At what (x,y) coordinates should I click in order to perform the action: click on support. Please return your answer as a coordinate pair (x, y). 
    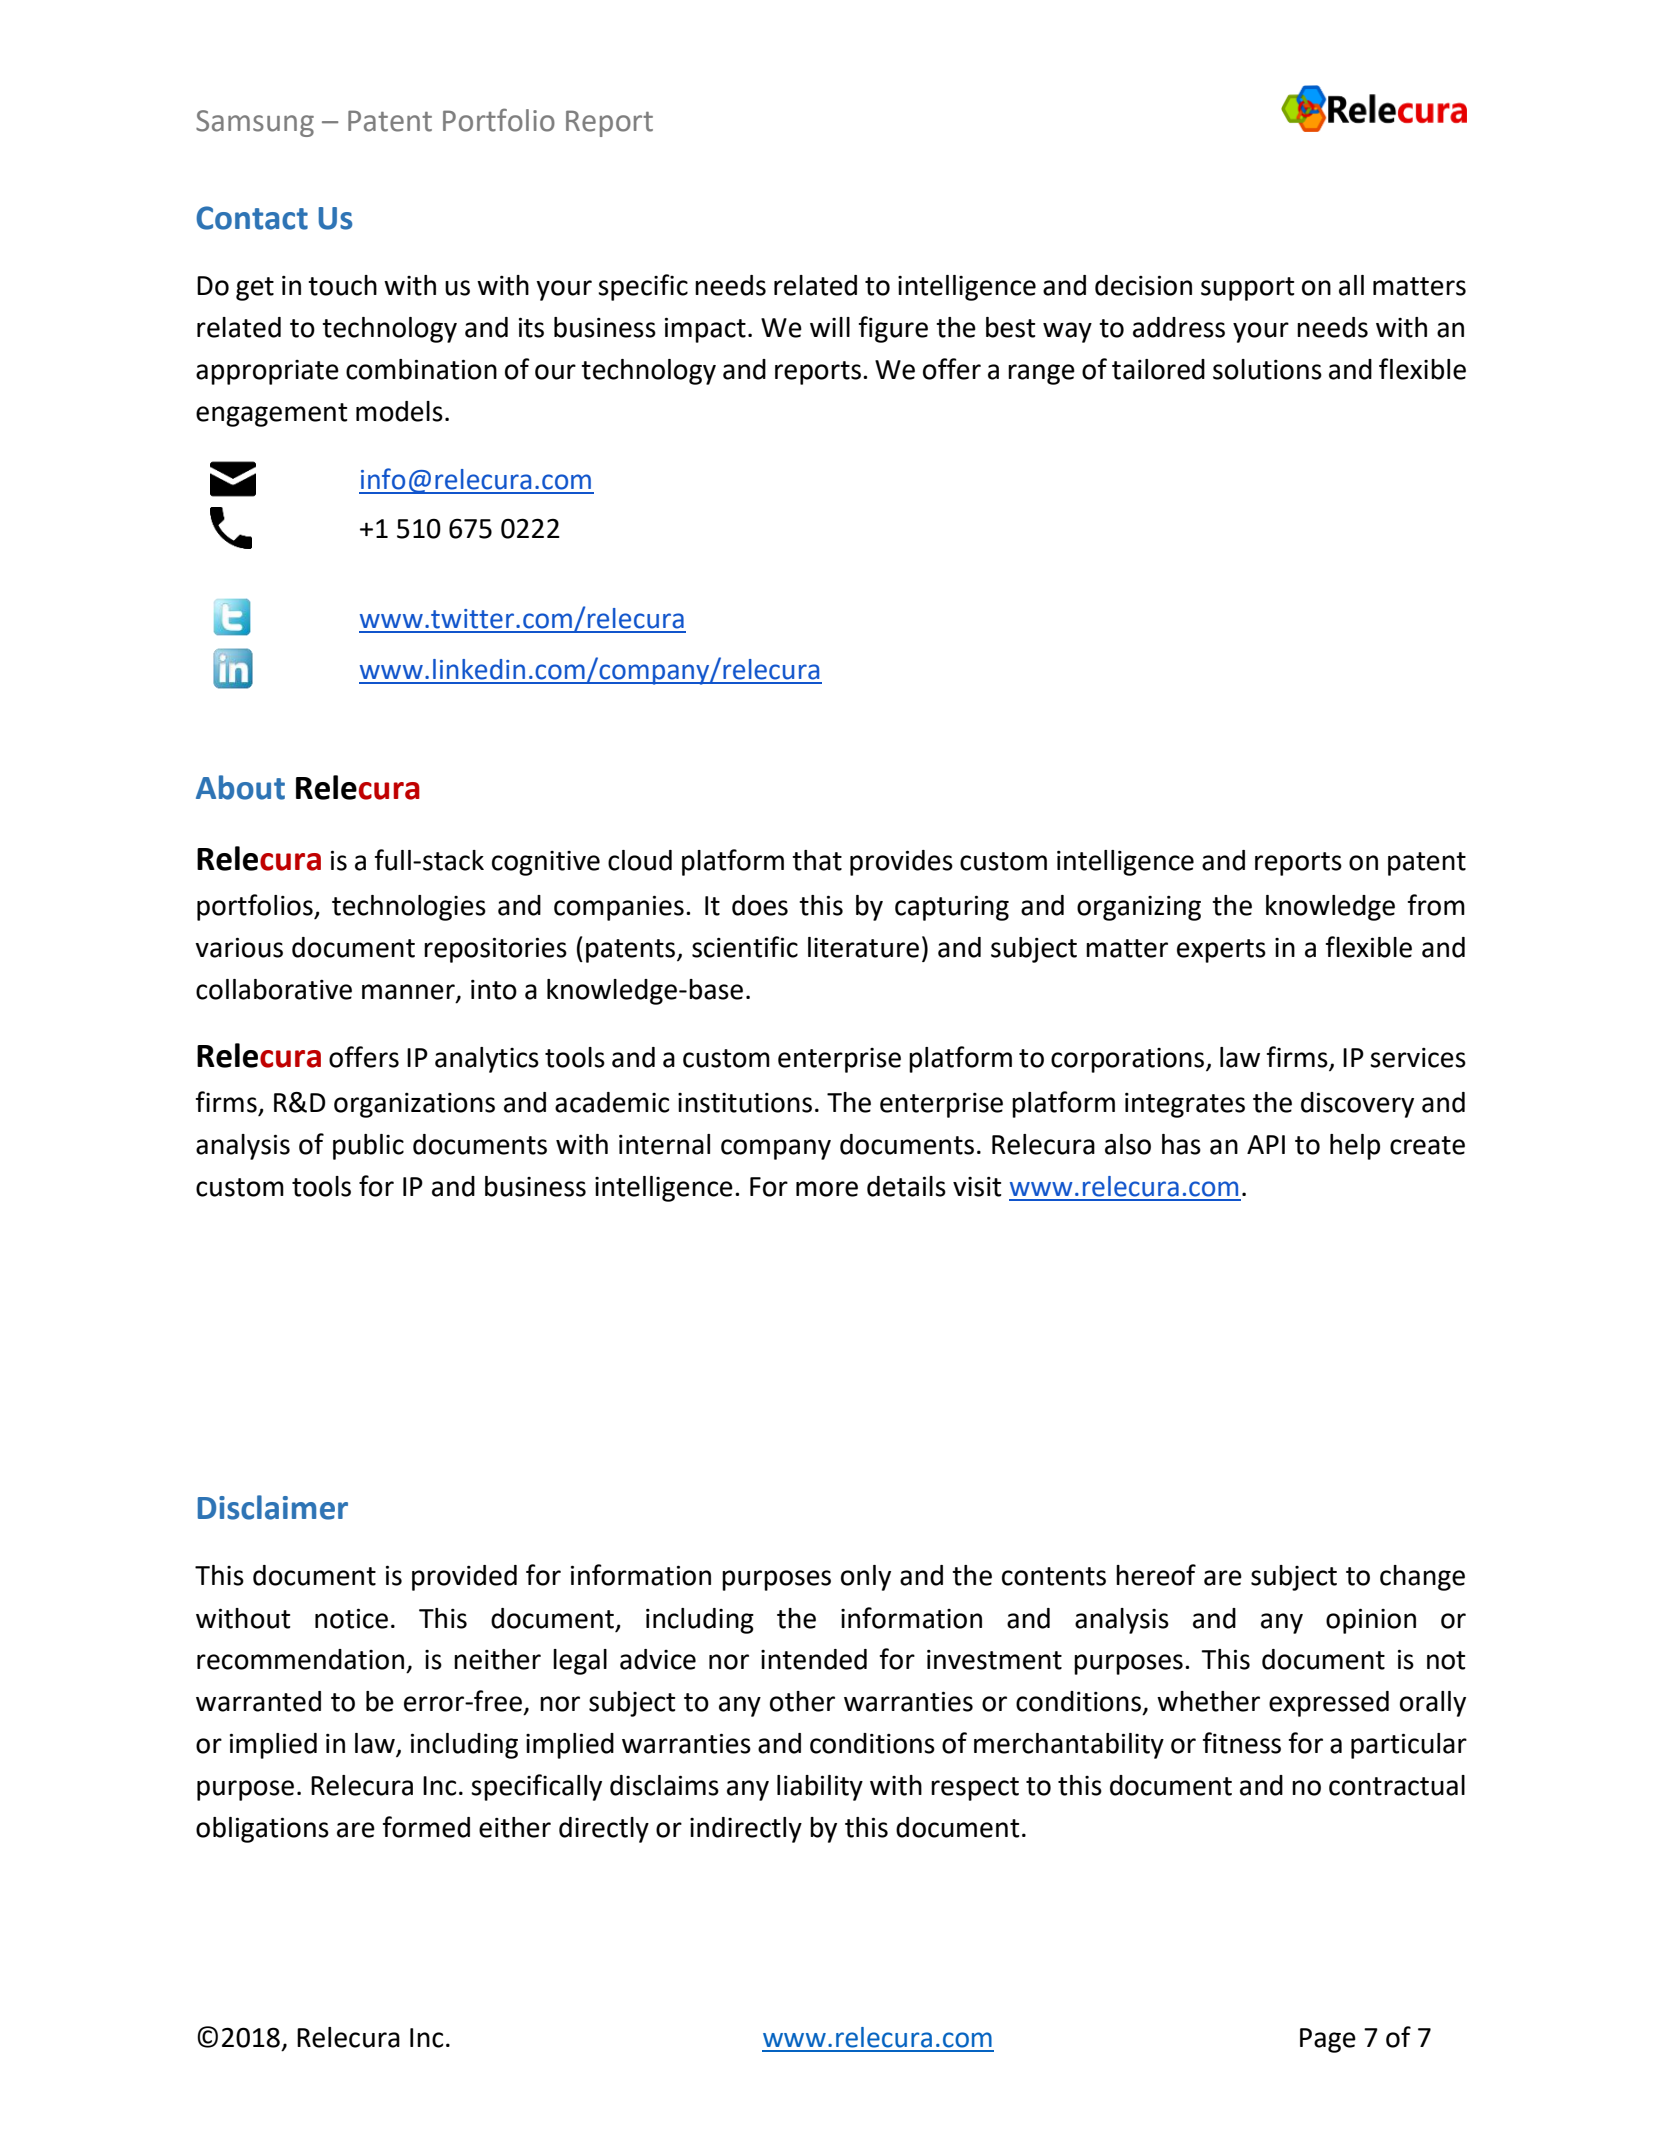
    Looking at the image, I should click on (1247, 289).
